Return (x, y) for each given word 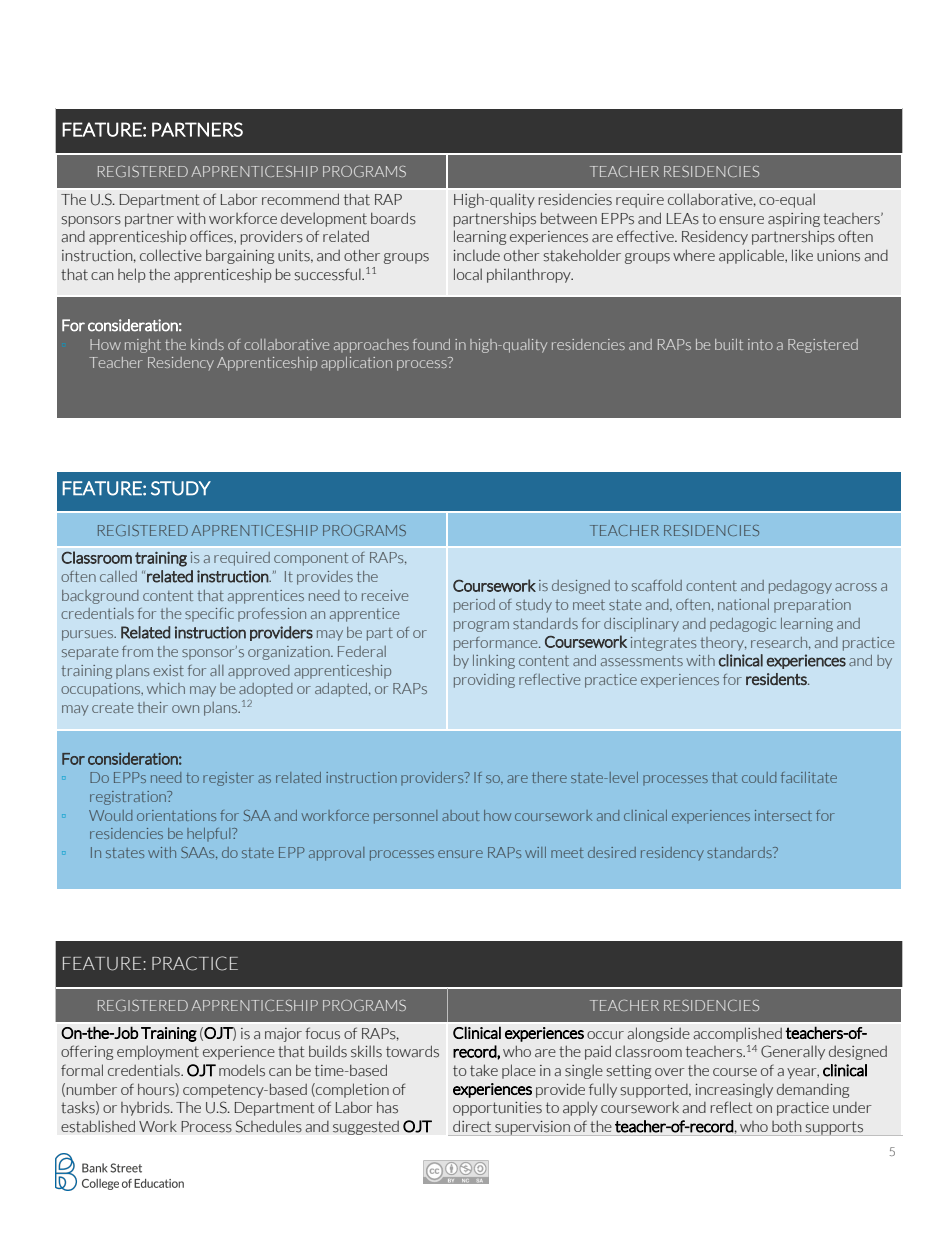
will (535, 852)
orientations (176, 815)
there (549, 777)
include (476, 255)
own (185, 709)
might (143, 346)
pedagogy (800, 587)
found (431, 344)
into (760, 344)
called (118, 576)
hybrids (146, 1108)
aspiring (794, 220)
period (474, 606)
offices (212, 237)
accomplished (737, 1034)
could (759, 777)
